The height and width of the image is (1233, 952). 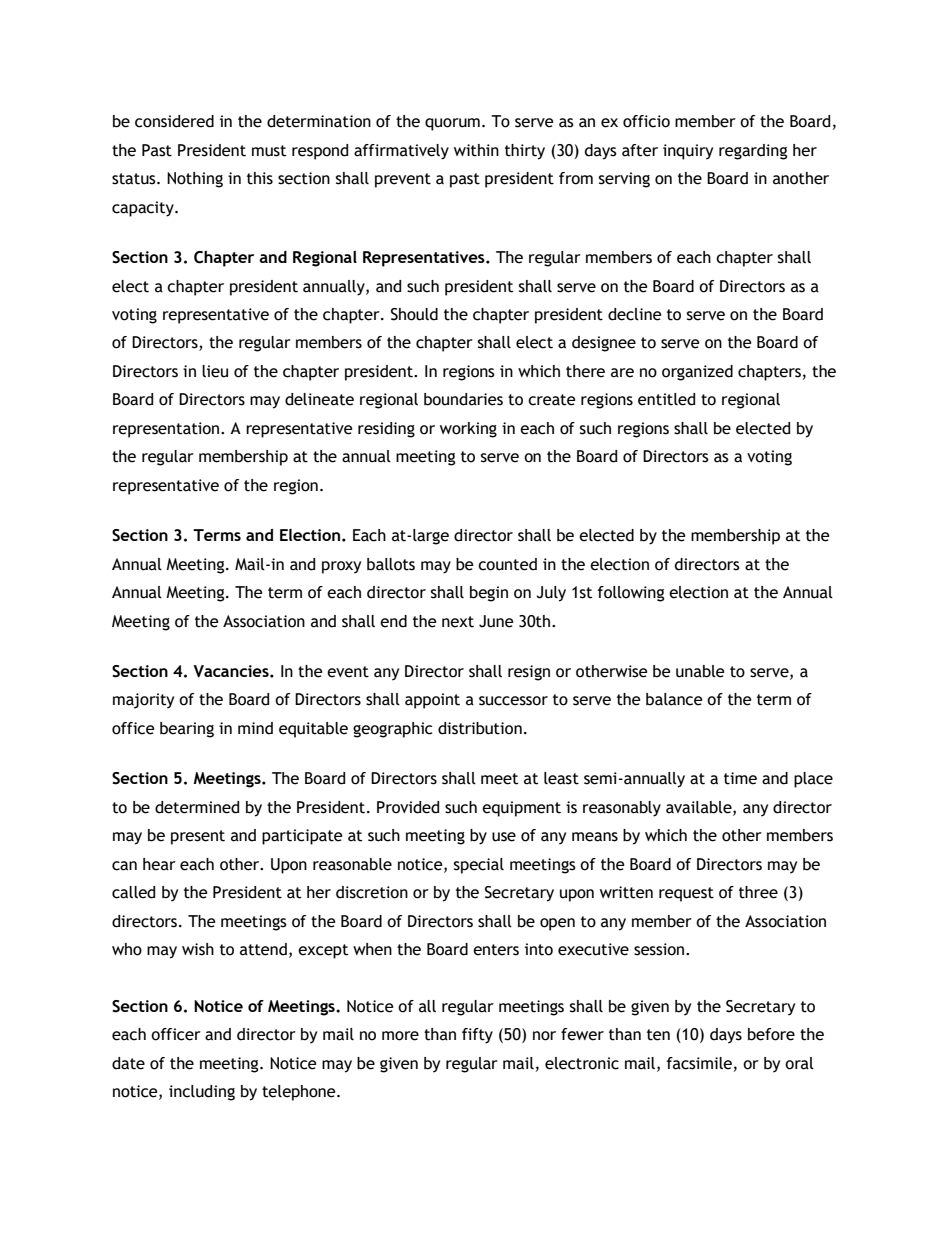 I want to click on Vacancies, so click(x=232, y=671).
